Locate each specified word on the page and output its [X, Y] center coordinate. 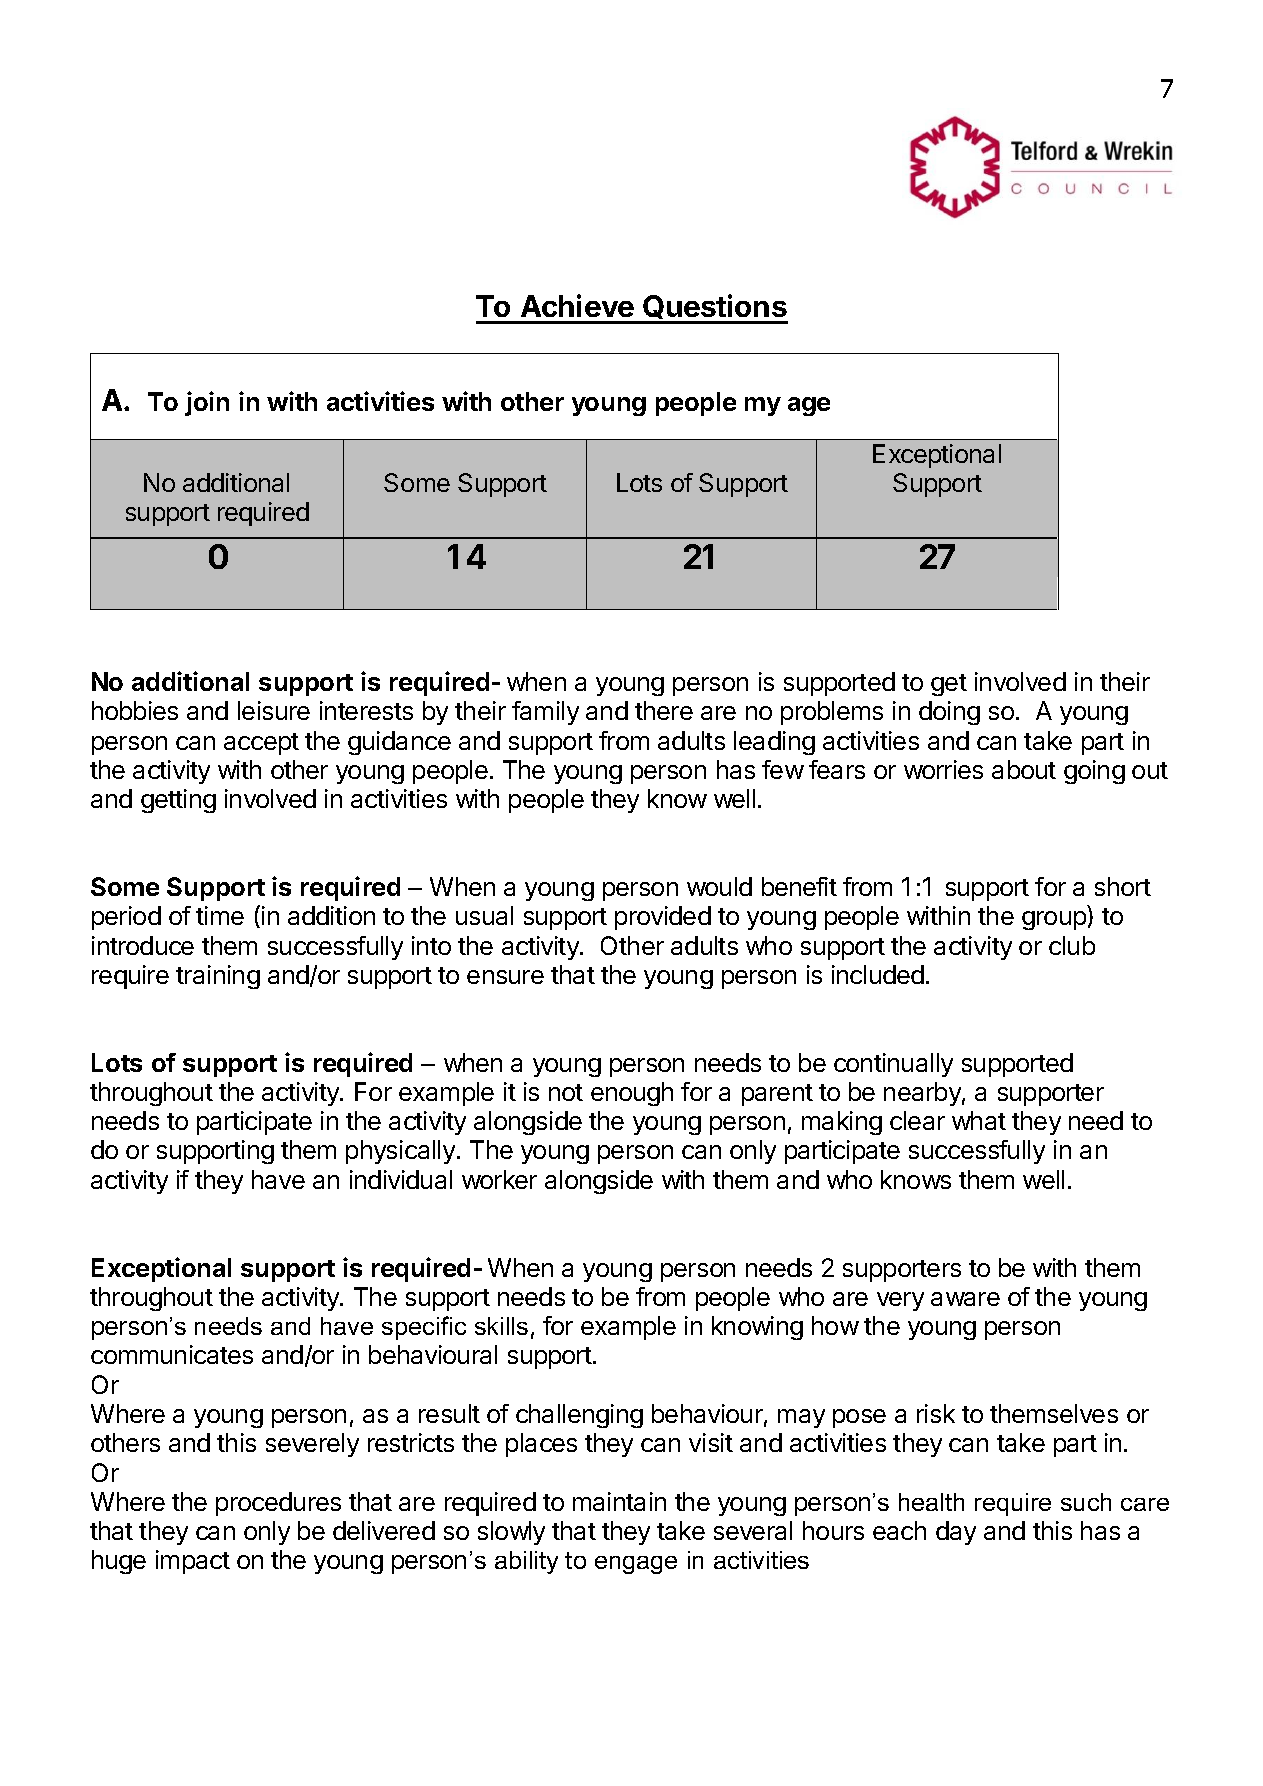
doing [949, 713]
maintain [619, 1501]
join [207, 403]
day [956, 1533]
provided [663, 918]
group [1054, 920]
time [220, 915]
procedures [278, 1504]
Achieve [577, 305]
